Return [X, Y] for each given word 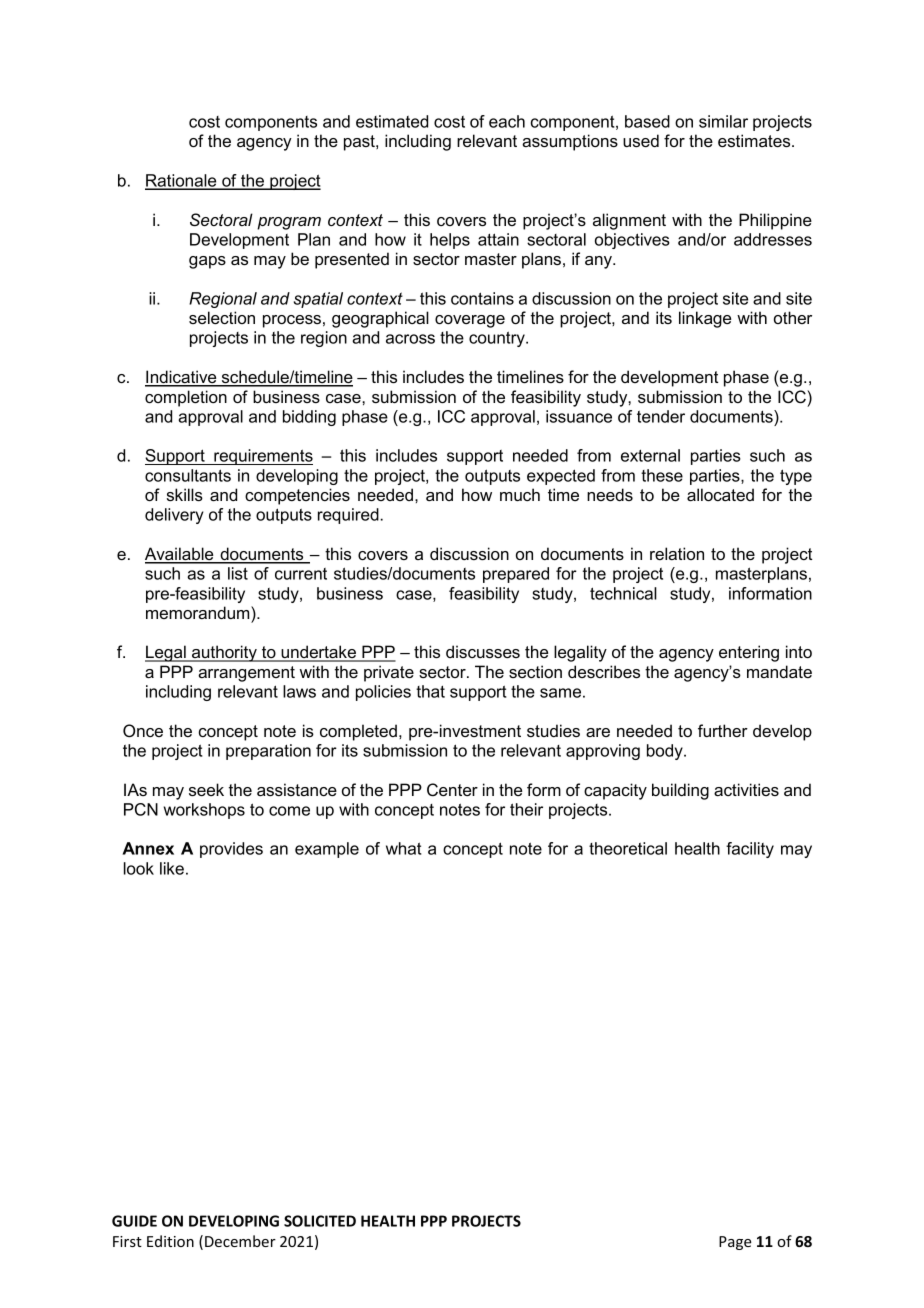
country [498, 339]
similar [723, 121]
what [404, 848]
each [507, 121]
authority [224, 653]
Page [735, 1243]
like [172, 868]
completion [186, 398]
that [430, 691]
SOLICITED [320, 1221]
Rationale [182, 181]
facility [750, 850]
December [240, 1241]
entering [749, 653]
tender [661, 416]
